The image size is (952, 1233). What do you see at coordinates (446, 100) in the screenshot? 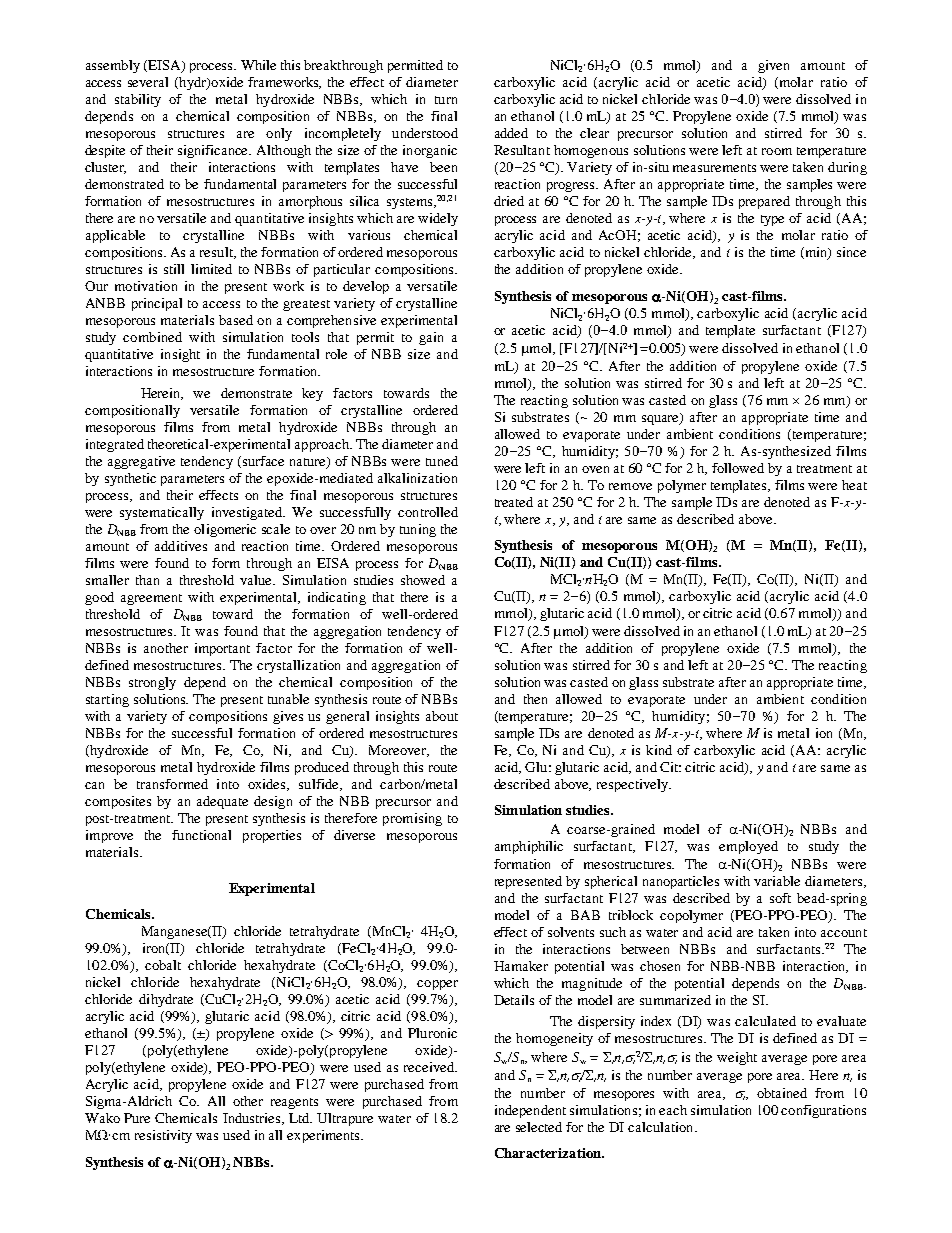
I see `turn` at bounding box center [446, 100].
